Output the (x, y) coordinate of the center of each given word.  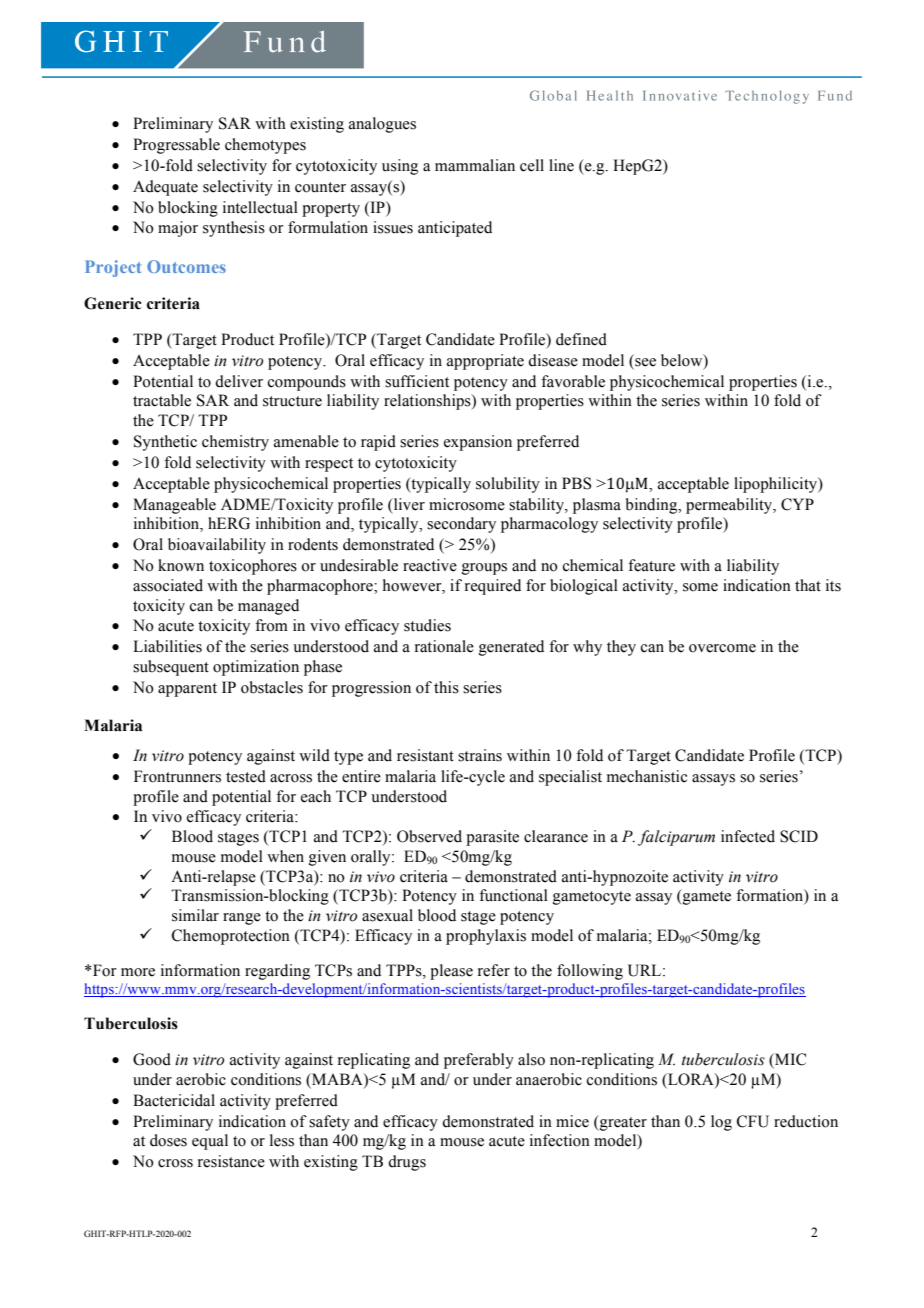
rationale (444, 646)
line (561, 165)
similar (195, 915)
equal (210, 1142)
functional (513, 895)
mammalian (475, 165)
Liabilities (167, 646)
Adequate (165, 188)
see (645, 362)
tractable (162, 400)
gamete (706, 897)
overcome (722, 648)
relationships (428, 402)
